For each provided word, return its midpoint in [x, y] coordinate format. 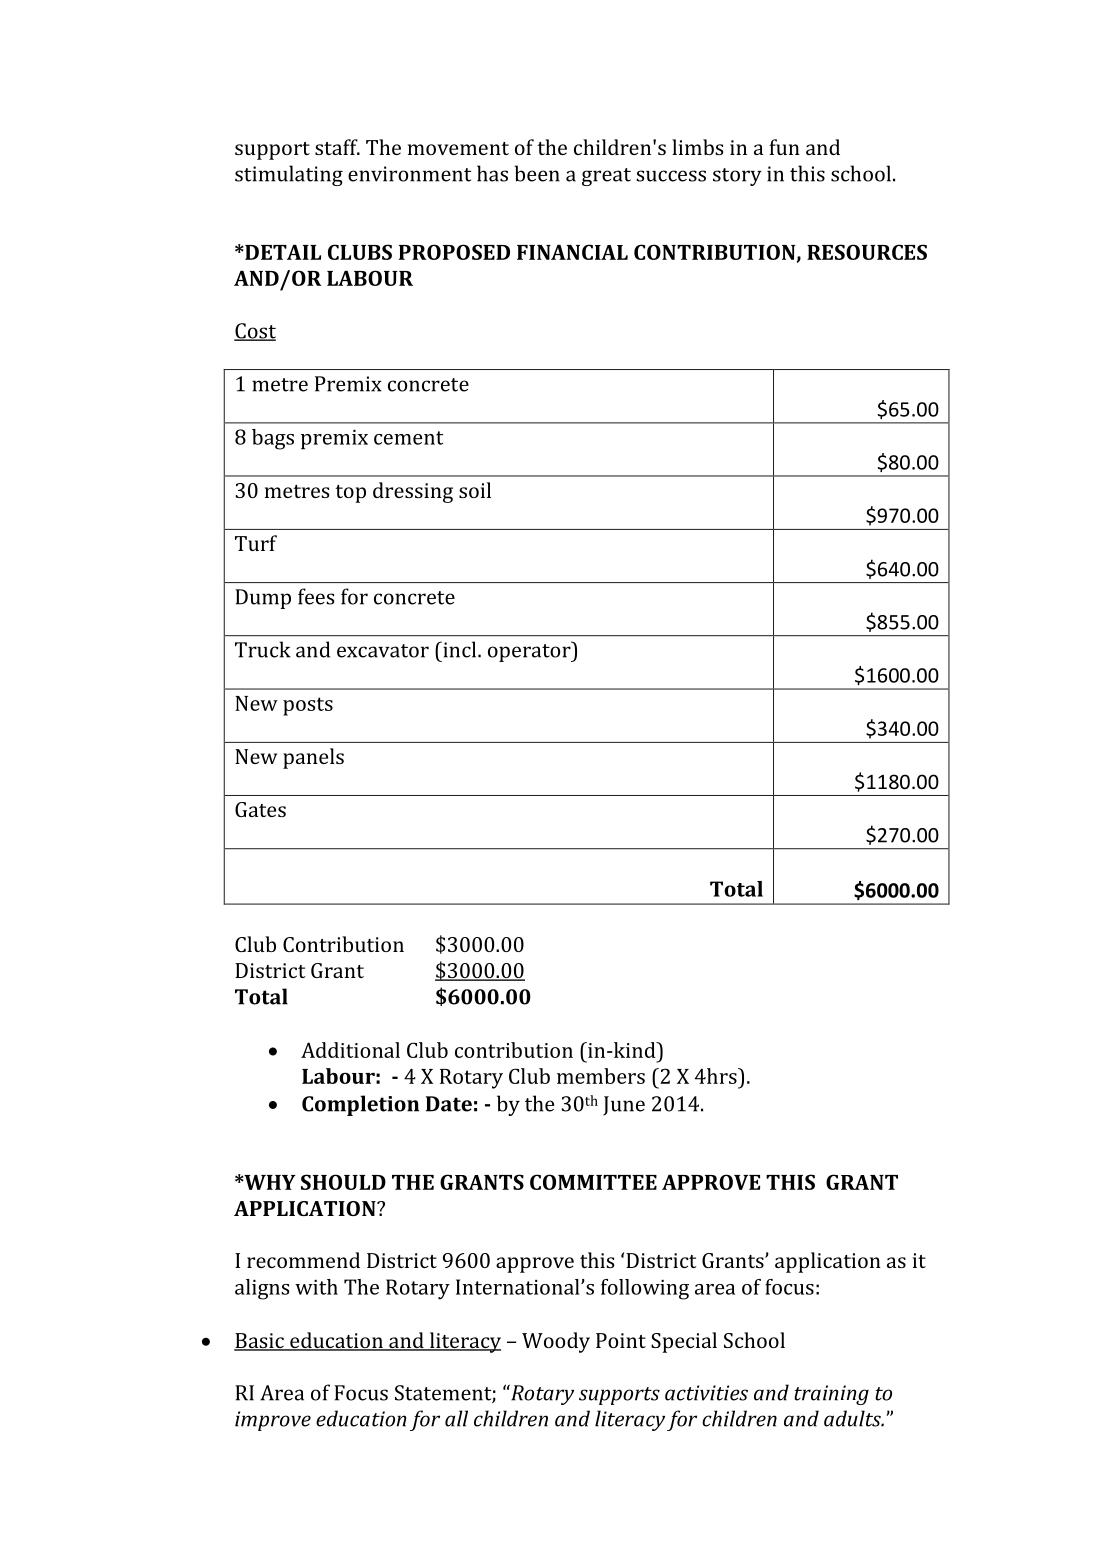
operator [530, 652]
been [537, 173]
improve [273, 1421]
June [624, 1106]
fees [316, 596]
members [601, 1076]
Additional [350, 1050]
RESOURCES [867, 252]
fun [784, 147]
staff [337, 147]
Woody [556, 1342]
